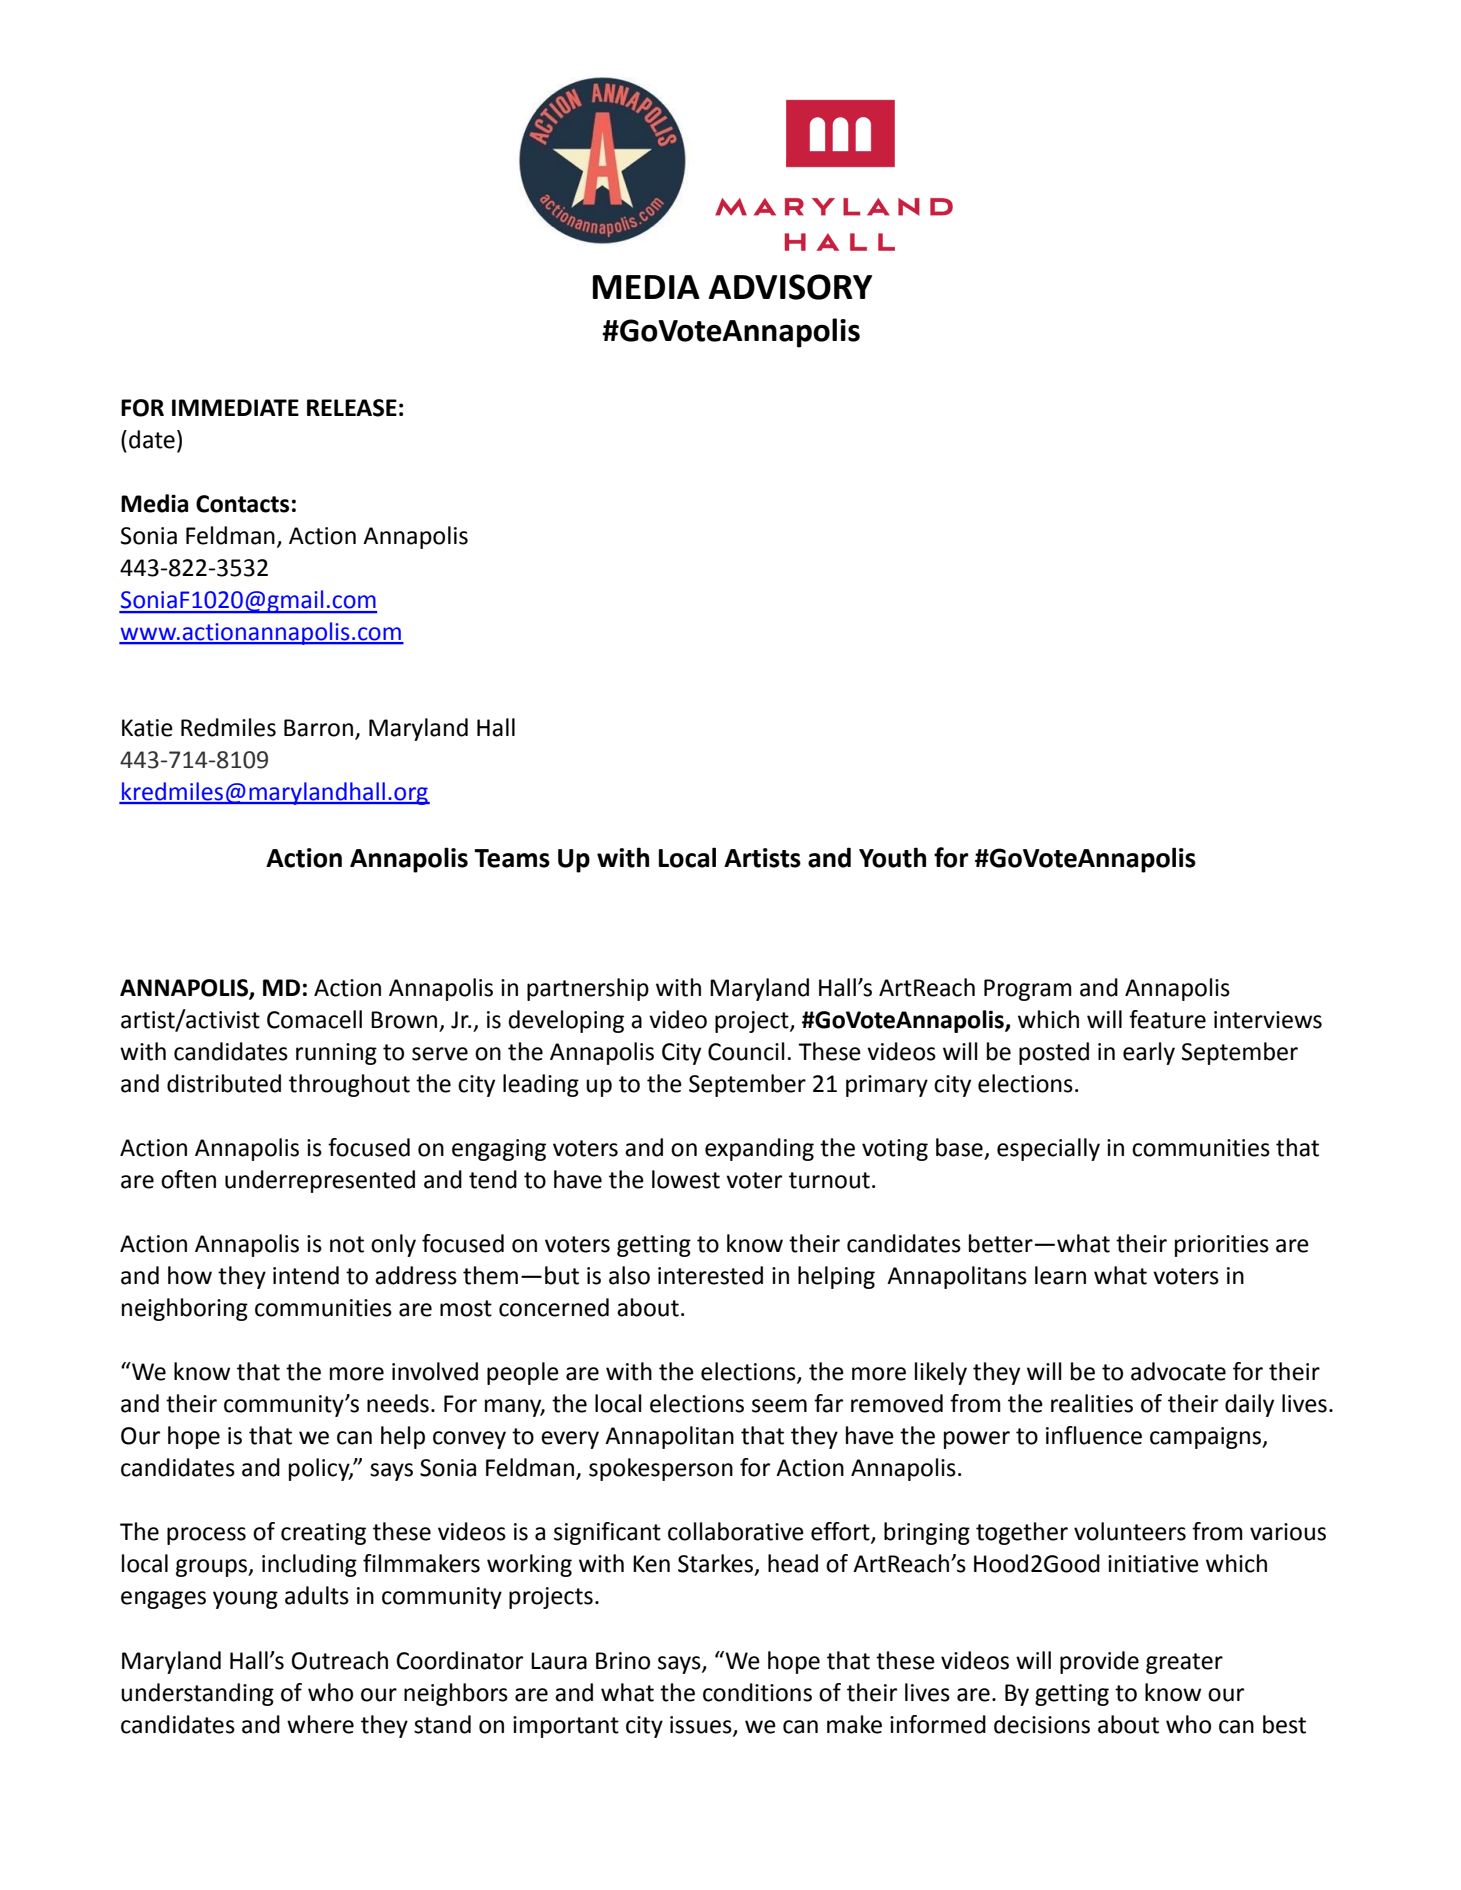  Describe the element at coordinates (318, 728) in the screenshot. I see `Barron` at that location.
